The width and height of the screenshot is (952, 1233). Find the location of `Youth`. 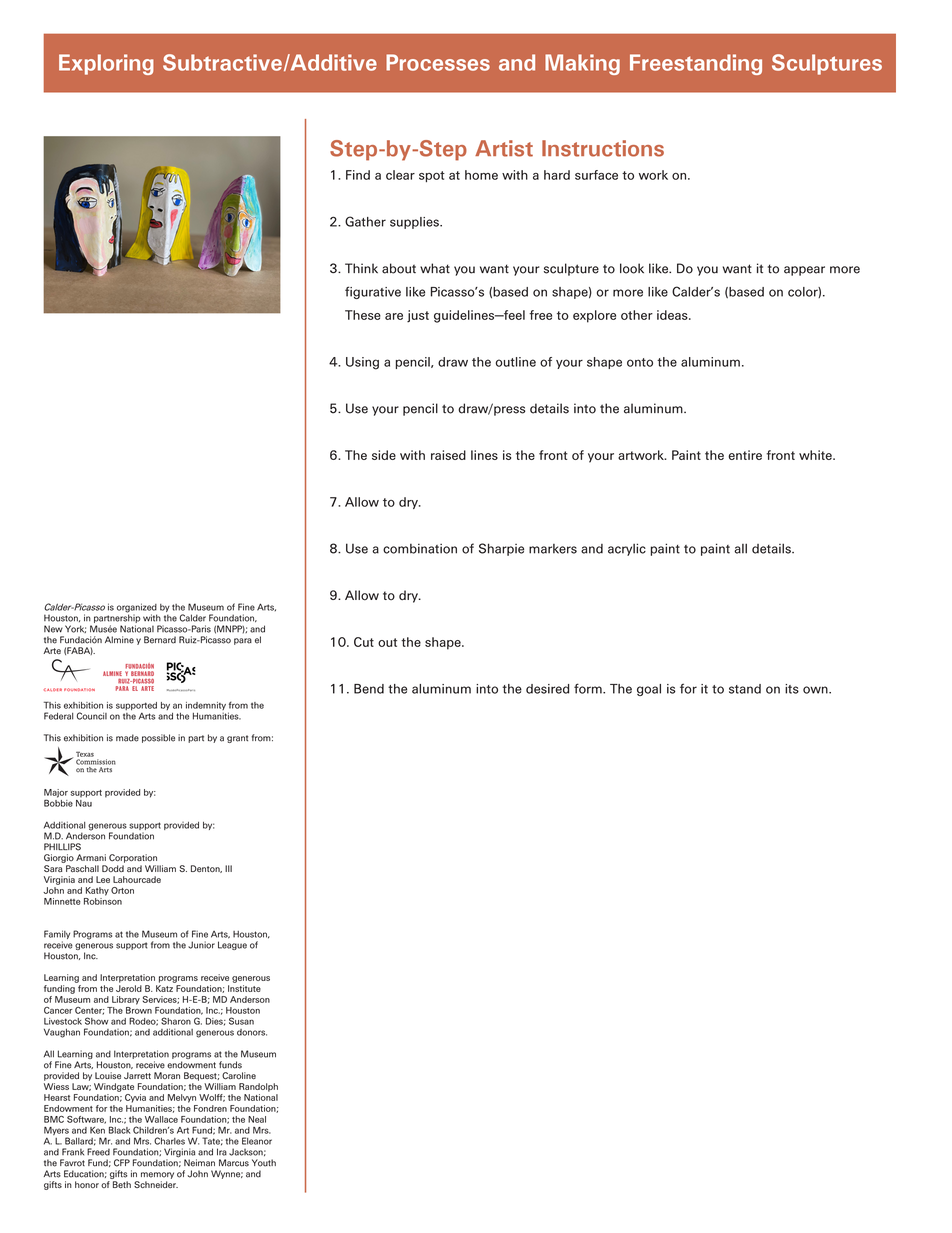

Youth is located at coordinates (264, 1163).
